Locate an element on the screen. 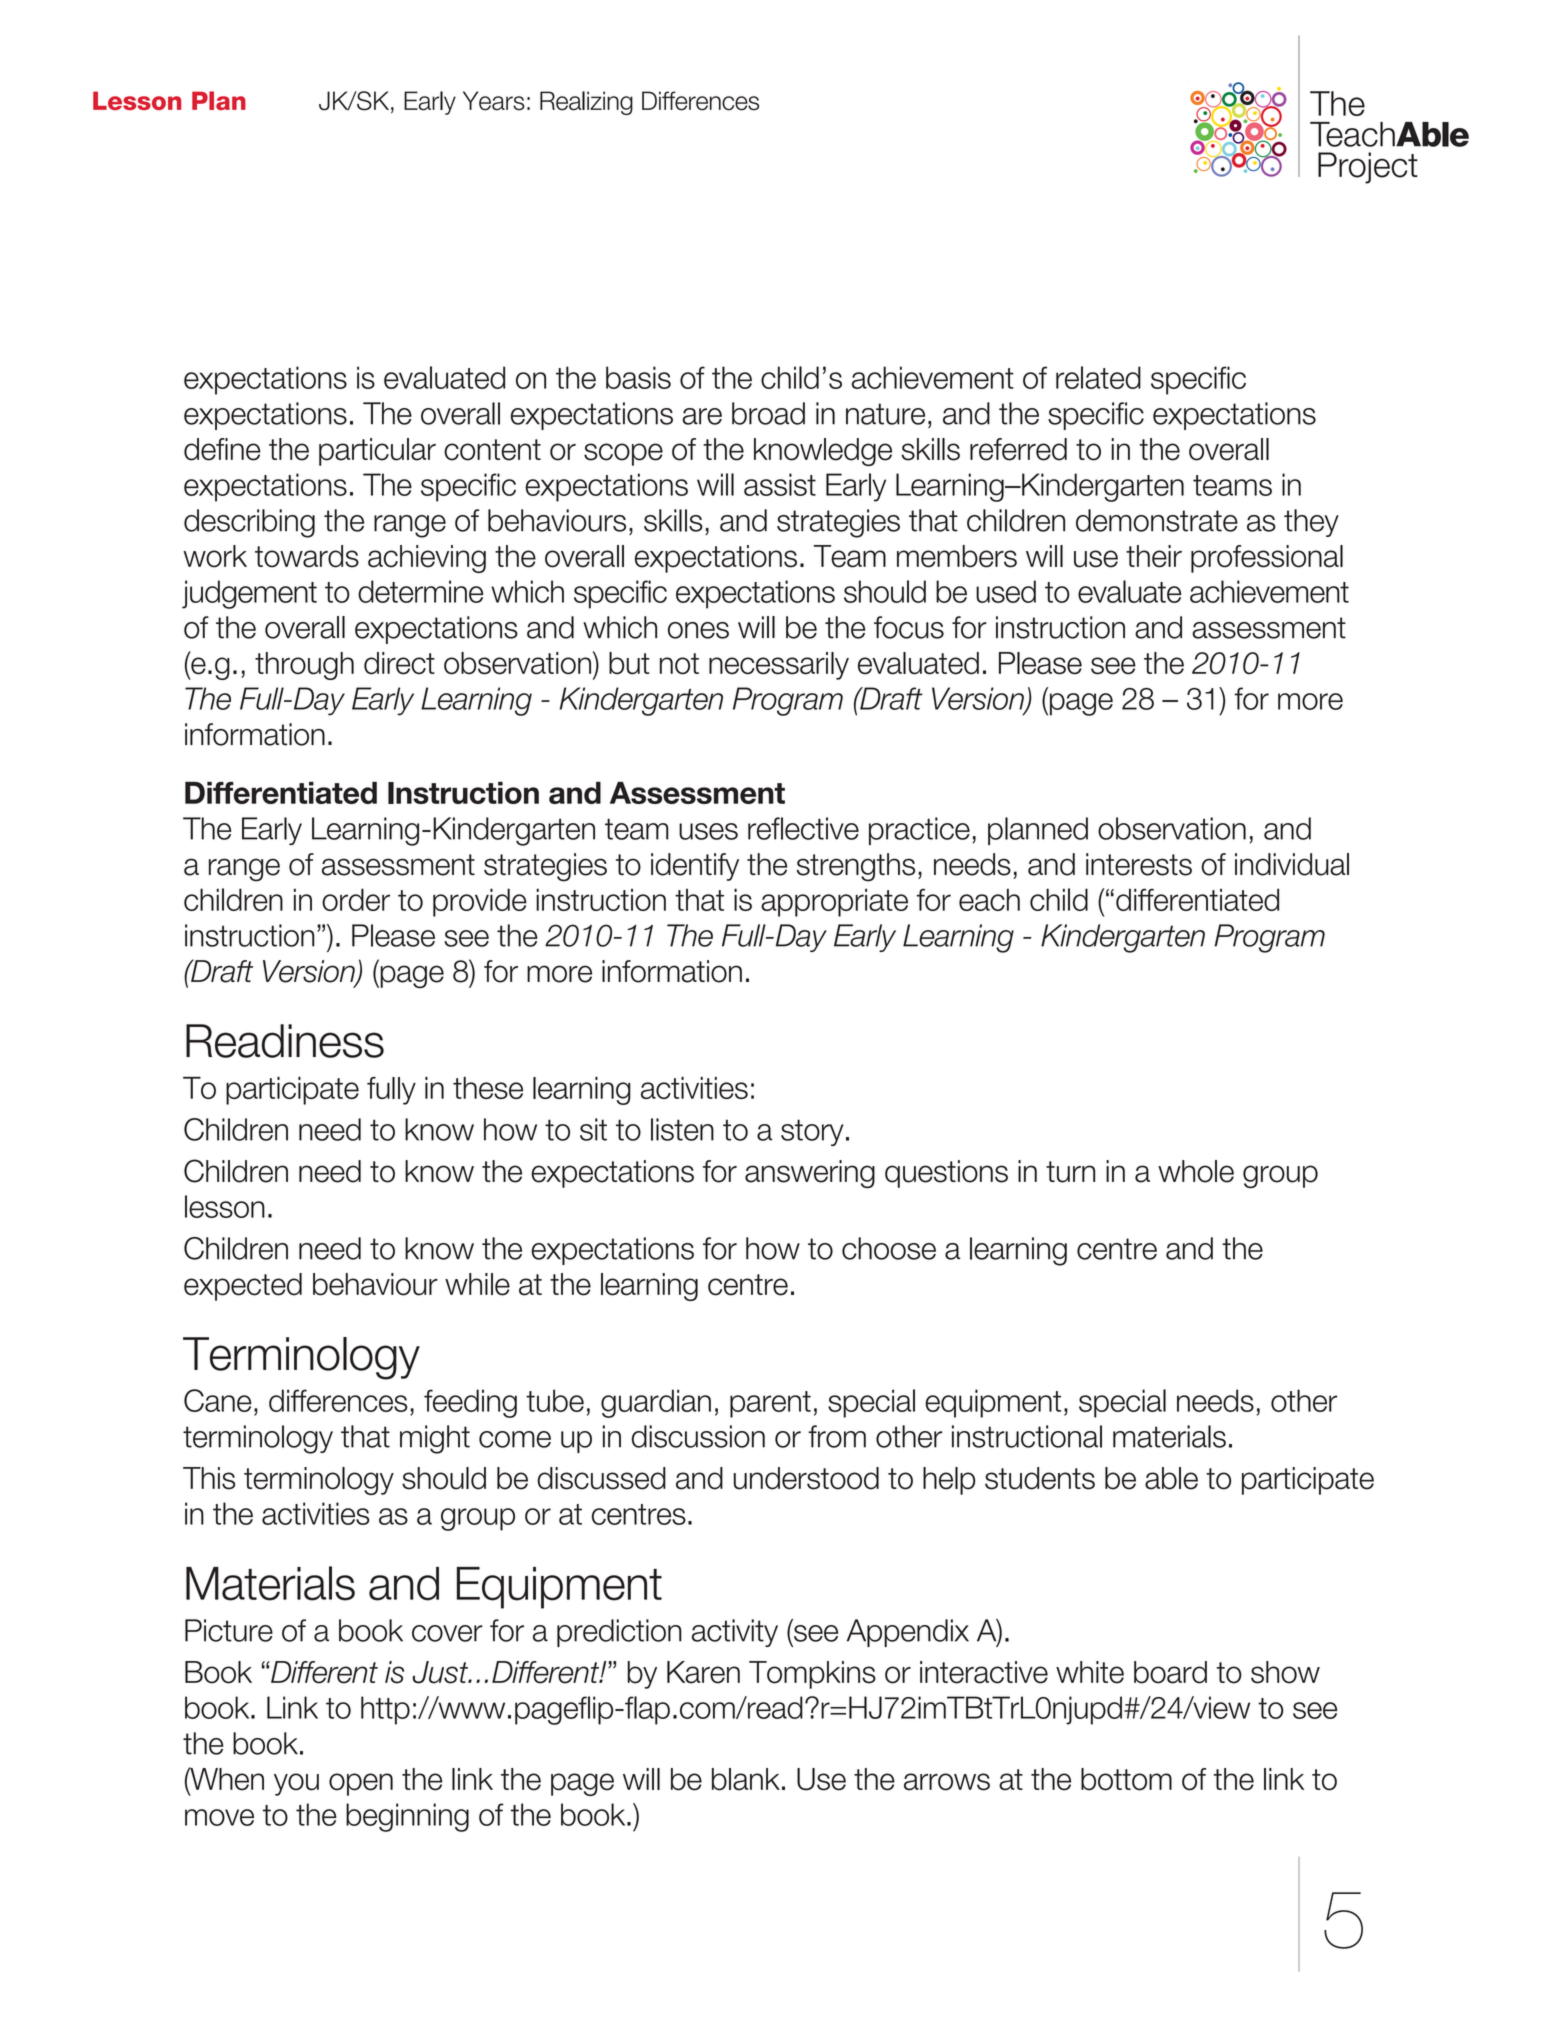 Image resolution: width=1558 pixels, height=2017 pixels. appropriate is located at coordinates (834, 902).
